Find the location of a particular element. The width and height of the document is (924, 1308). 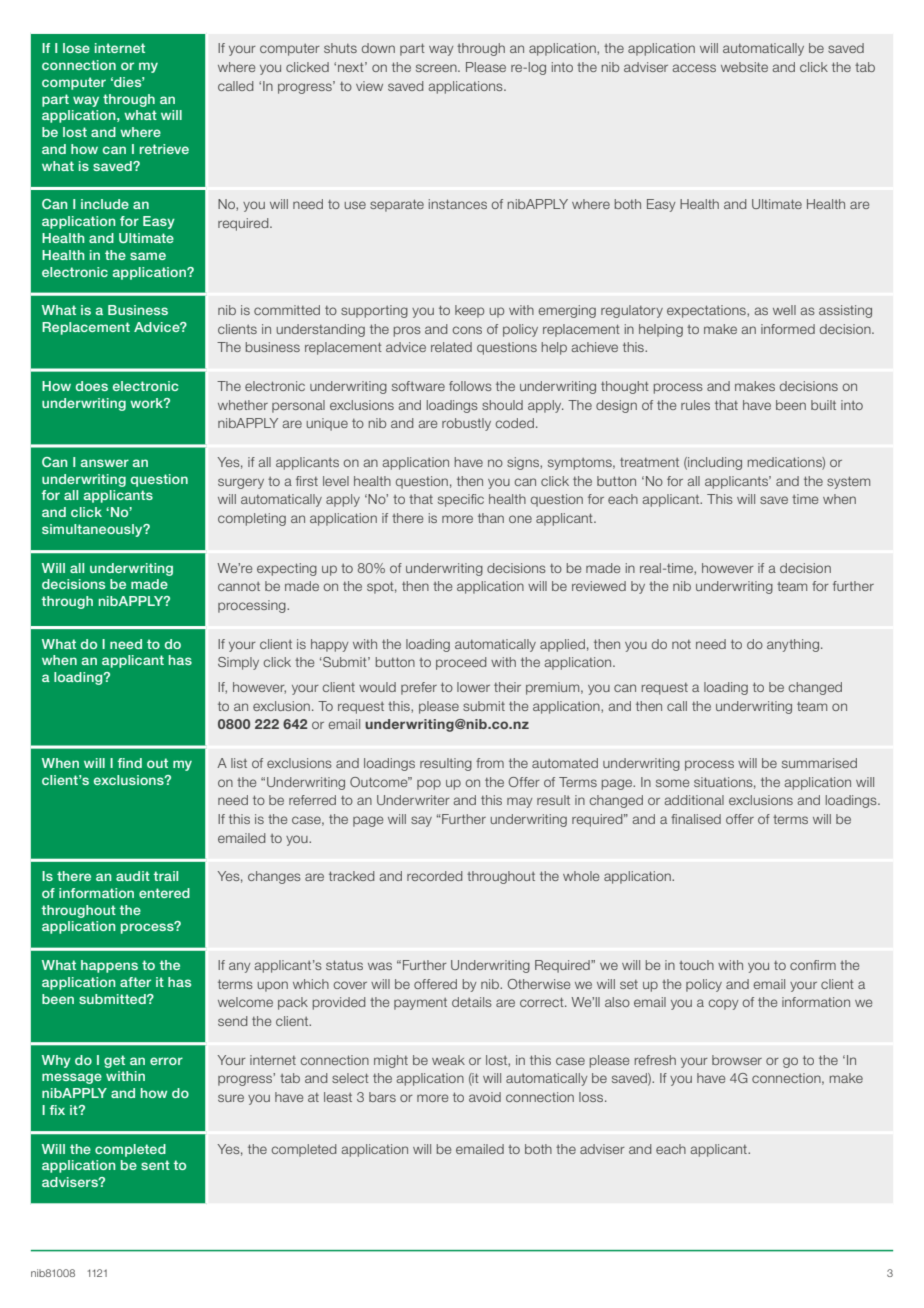

rules is located at coordinates (695, 405).
